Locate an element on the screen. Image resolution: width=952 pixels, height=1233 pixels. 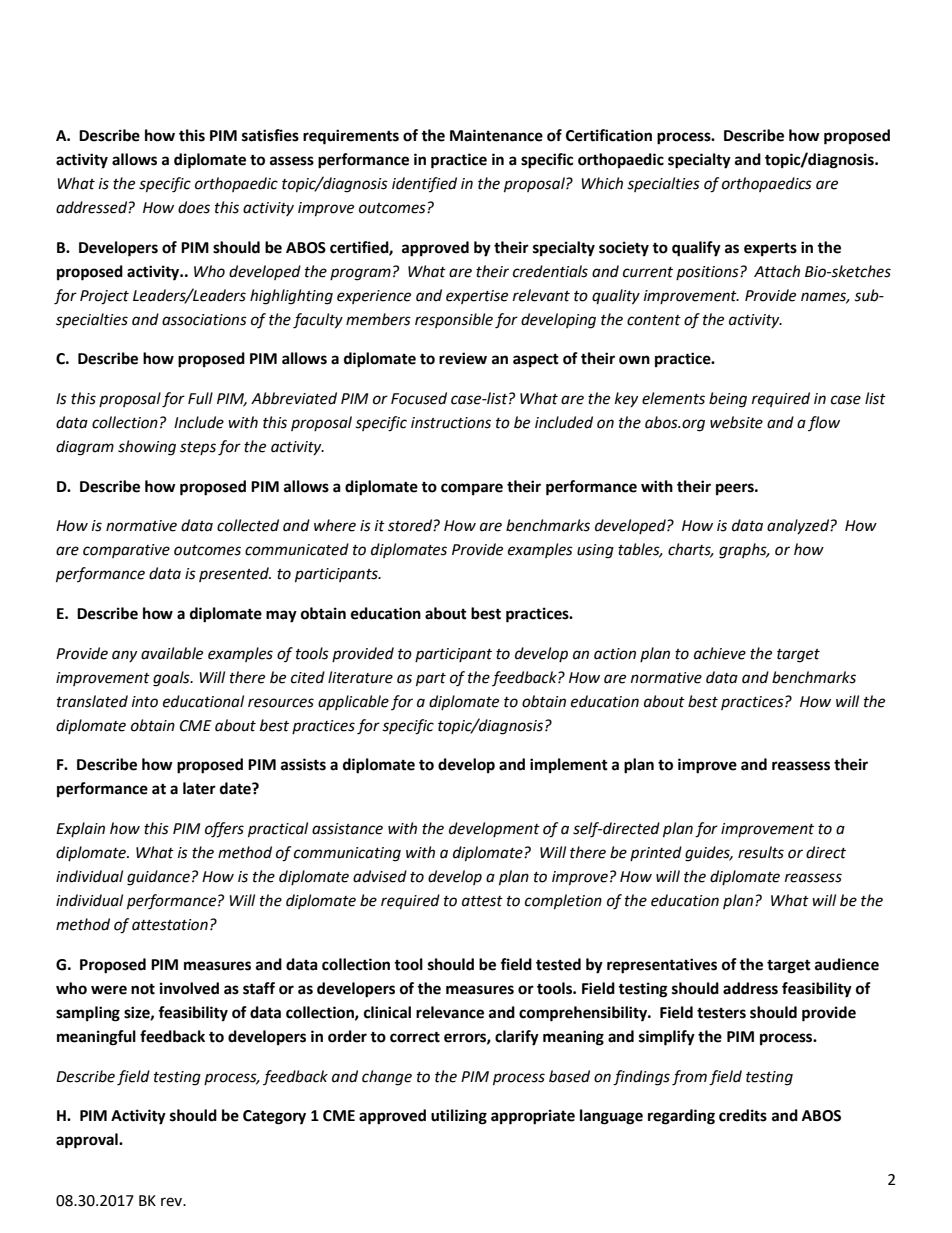
identified is located at coordinates (424, 184).
